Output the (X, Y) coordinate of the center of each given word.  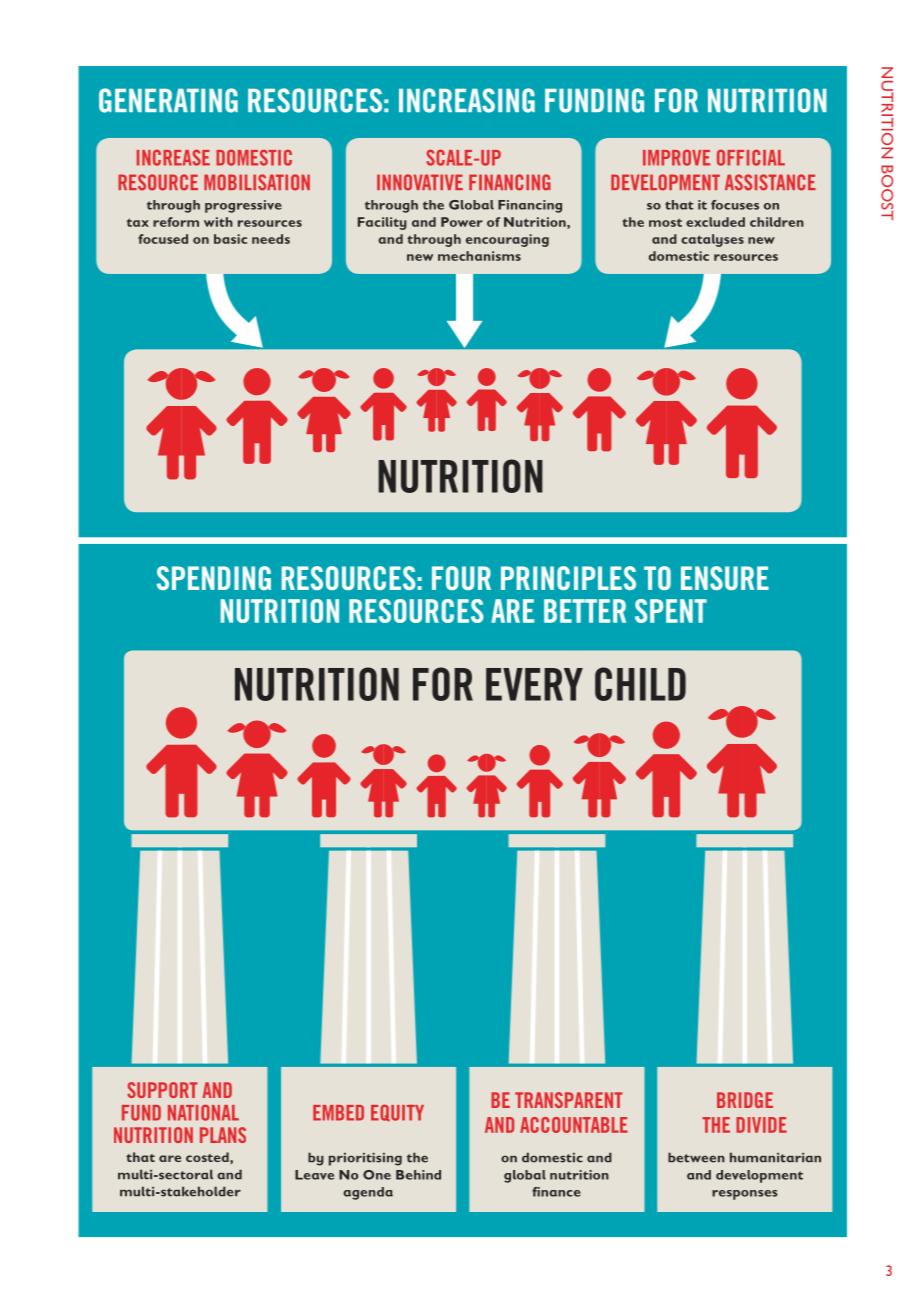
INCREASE (173, 158)
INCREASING (467, 100)
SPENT (671, 611)
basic (230, 239)
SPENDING (214, 578)
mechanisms (479, 256)
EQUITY (397, 1113)
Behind (418, 1175)
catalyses (712, 240)
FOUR (461, 578)
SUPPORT (162, 1090)
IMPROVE (676, 158)
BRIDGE (745, 1100)
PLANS (223, 1135)
